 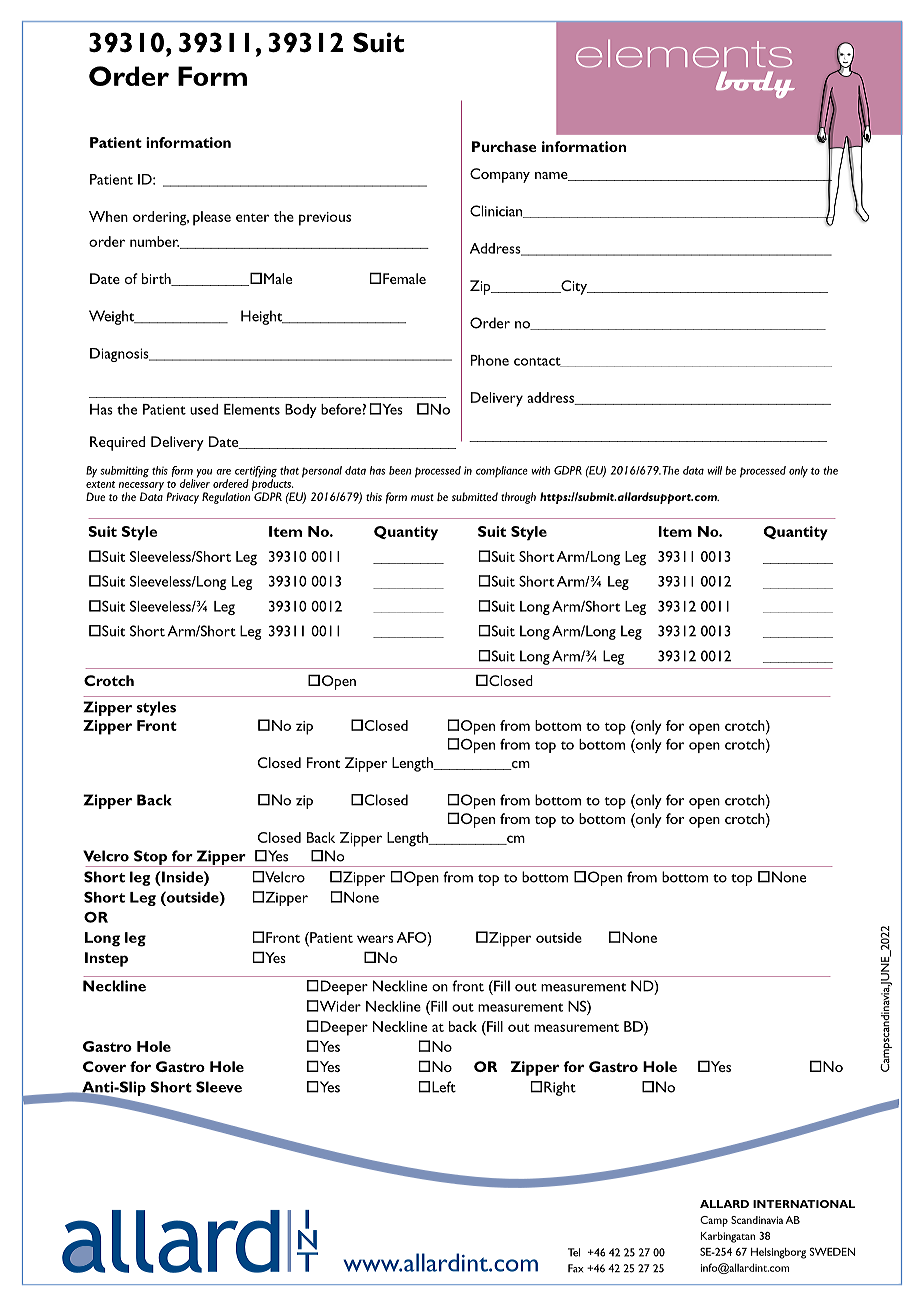 What do you see at coordinates (500, 175) in the document?
I see `Company` at bounding box center [500, 175].
